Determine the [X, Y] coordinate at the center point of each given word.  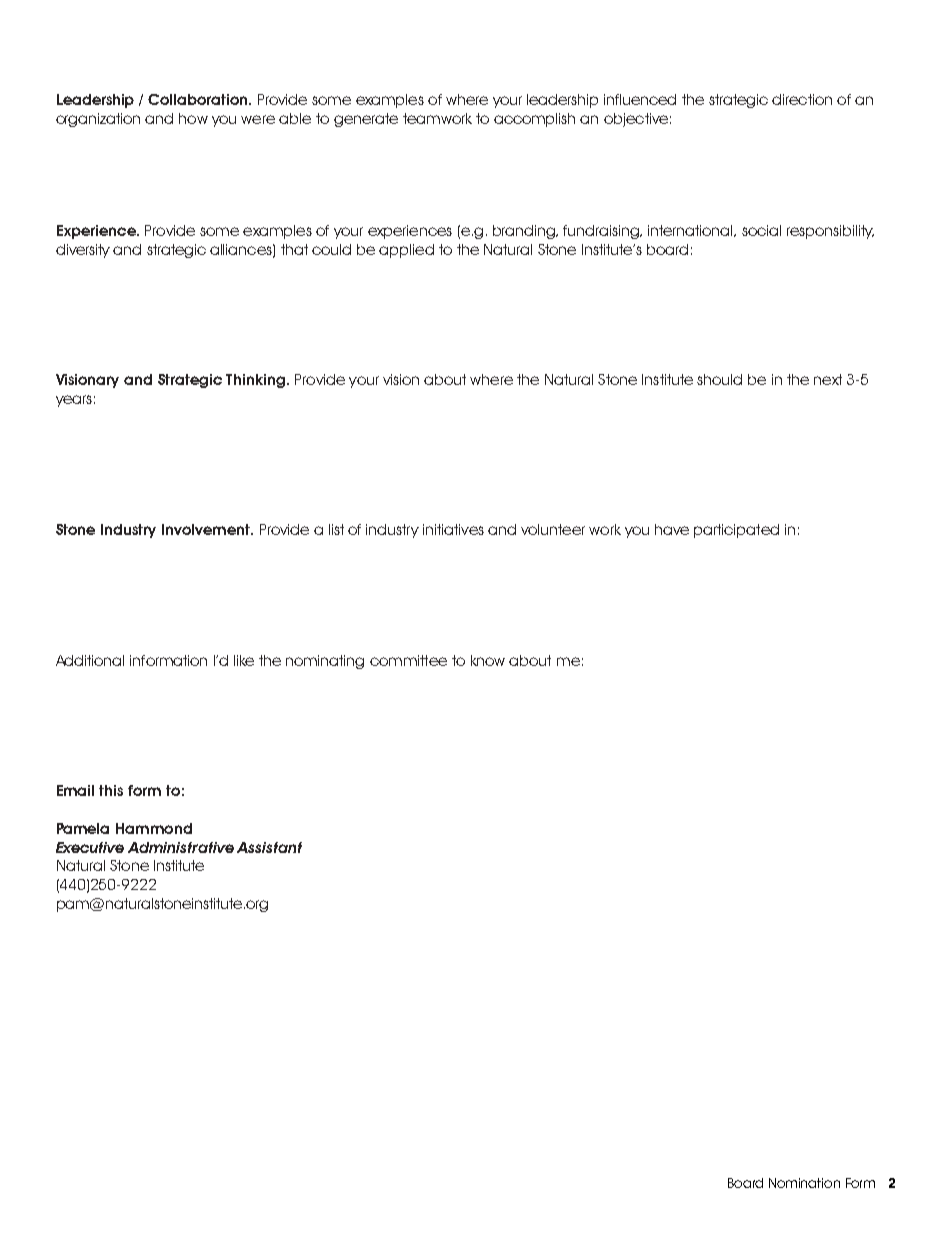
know [488, 660]
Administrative [181, 847]
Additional [90, 660]
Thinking [255, 381]
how [193, 118]
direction [802, 99]
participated [736, 531]
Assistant [269, 847]
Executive [90, 847]
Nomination [804, 1183]
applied [406, 251]
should [719, 379]
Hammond [154, 828]
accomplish [534, 120]
